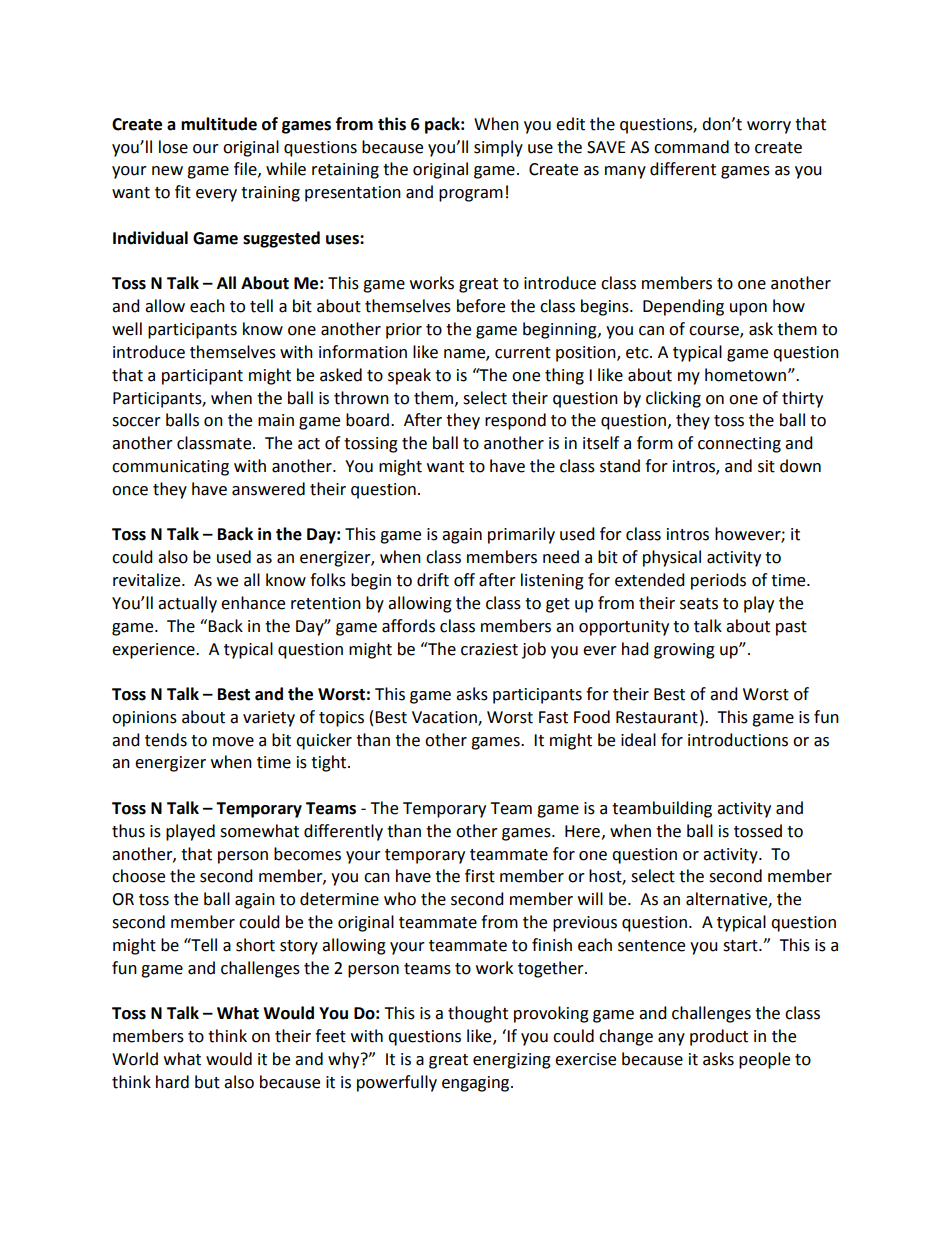  What do you see at coordinates (170, 468) in the image?
I see `communicating` at bounding box center [170, 468].
